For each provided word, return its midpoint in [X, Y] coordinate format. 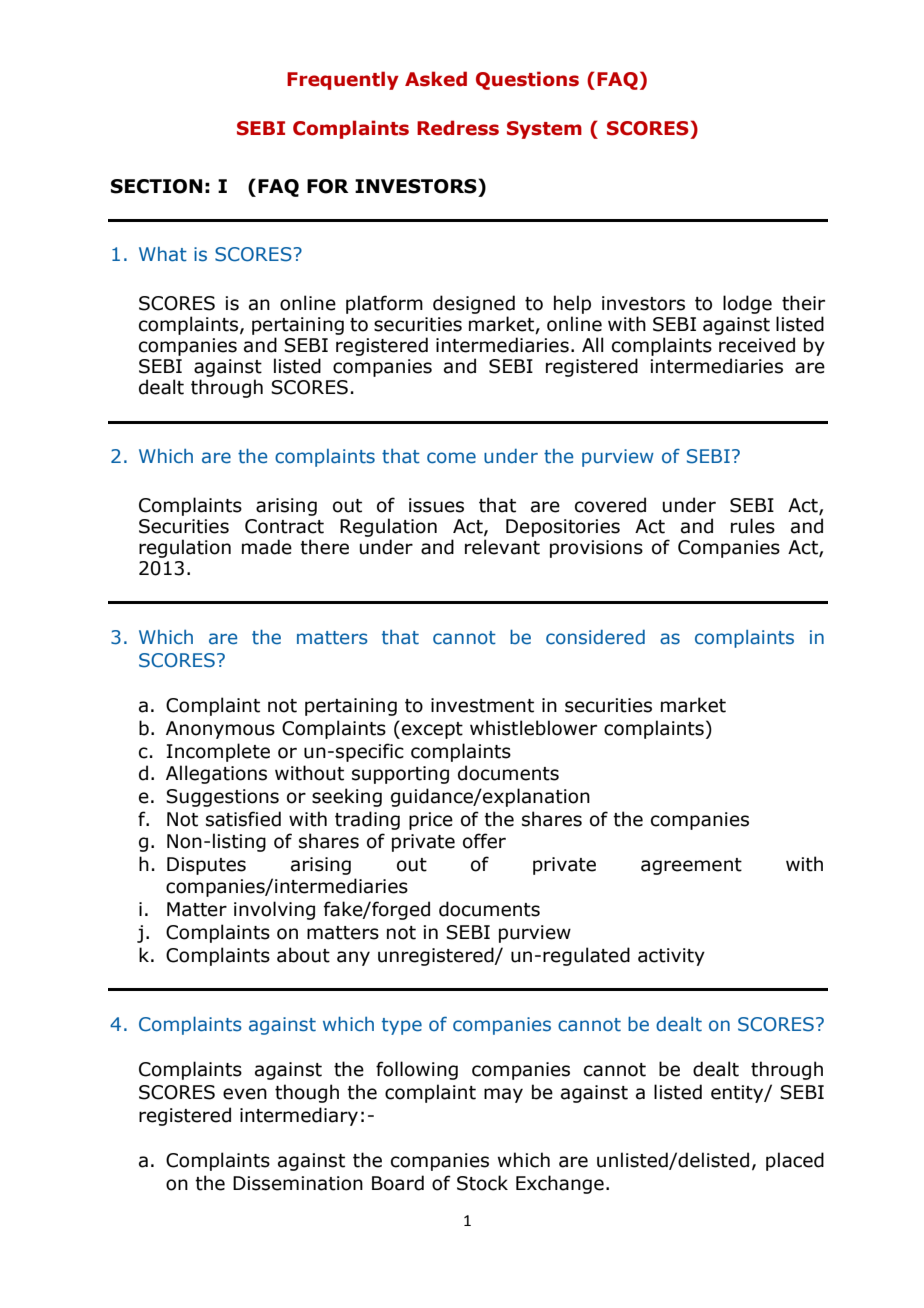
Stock [482, 1183]
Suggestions [222, 798]
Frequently [343, 80]
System [544, 130]
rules [753, 526]
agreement [691, 866]
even [245, 1094]
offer [484, 841]
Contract [284, 526]
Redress [458, 128]
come [451, 458]
